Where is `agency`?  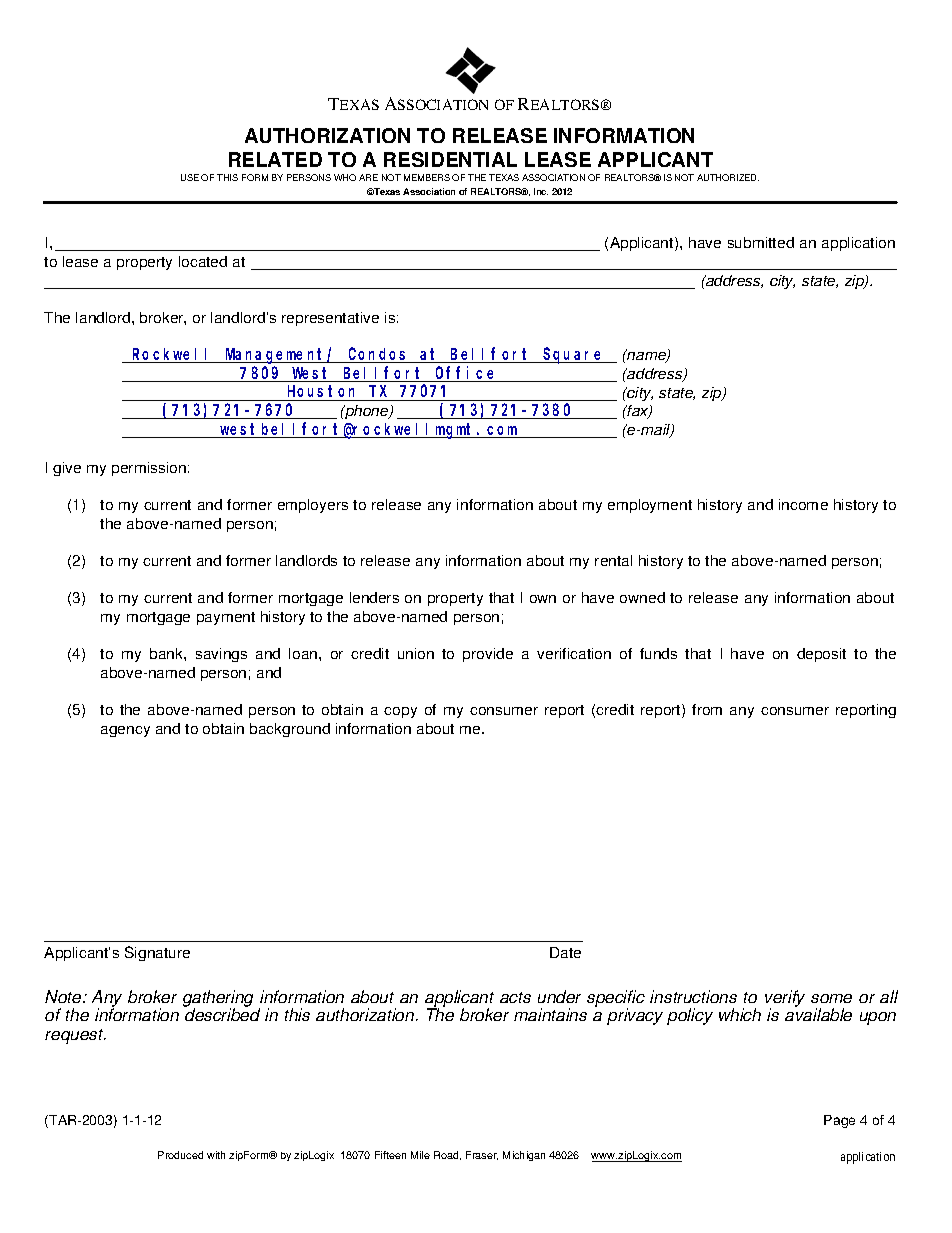 agency is located at coordinates (125, 731).
